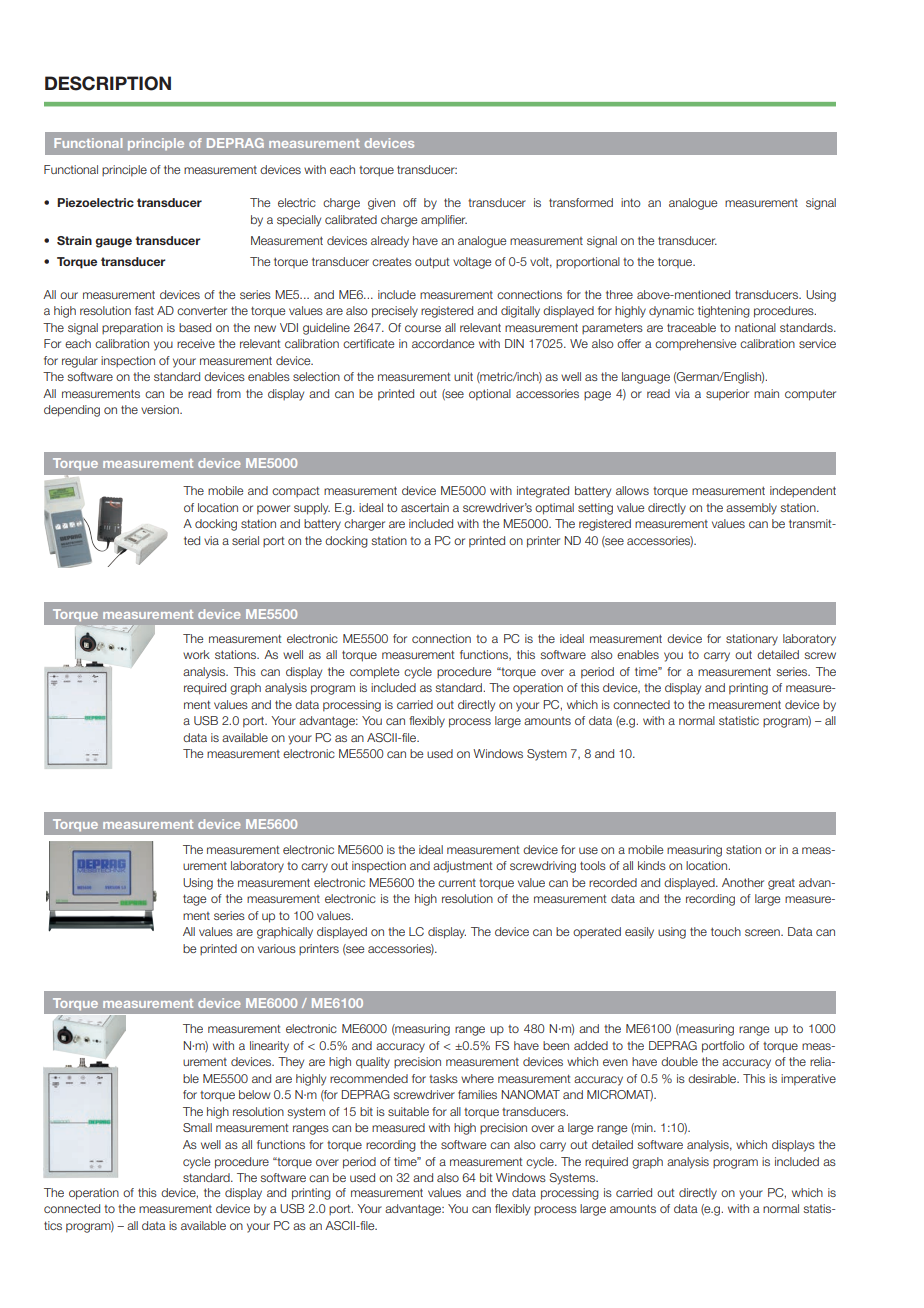 The height and width of the image is (1308, 924). What do you see at coordinates (751, 509) in the image?
I see `assembly` at bounding box center [751, 509].
